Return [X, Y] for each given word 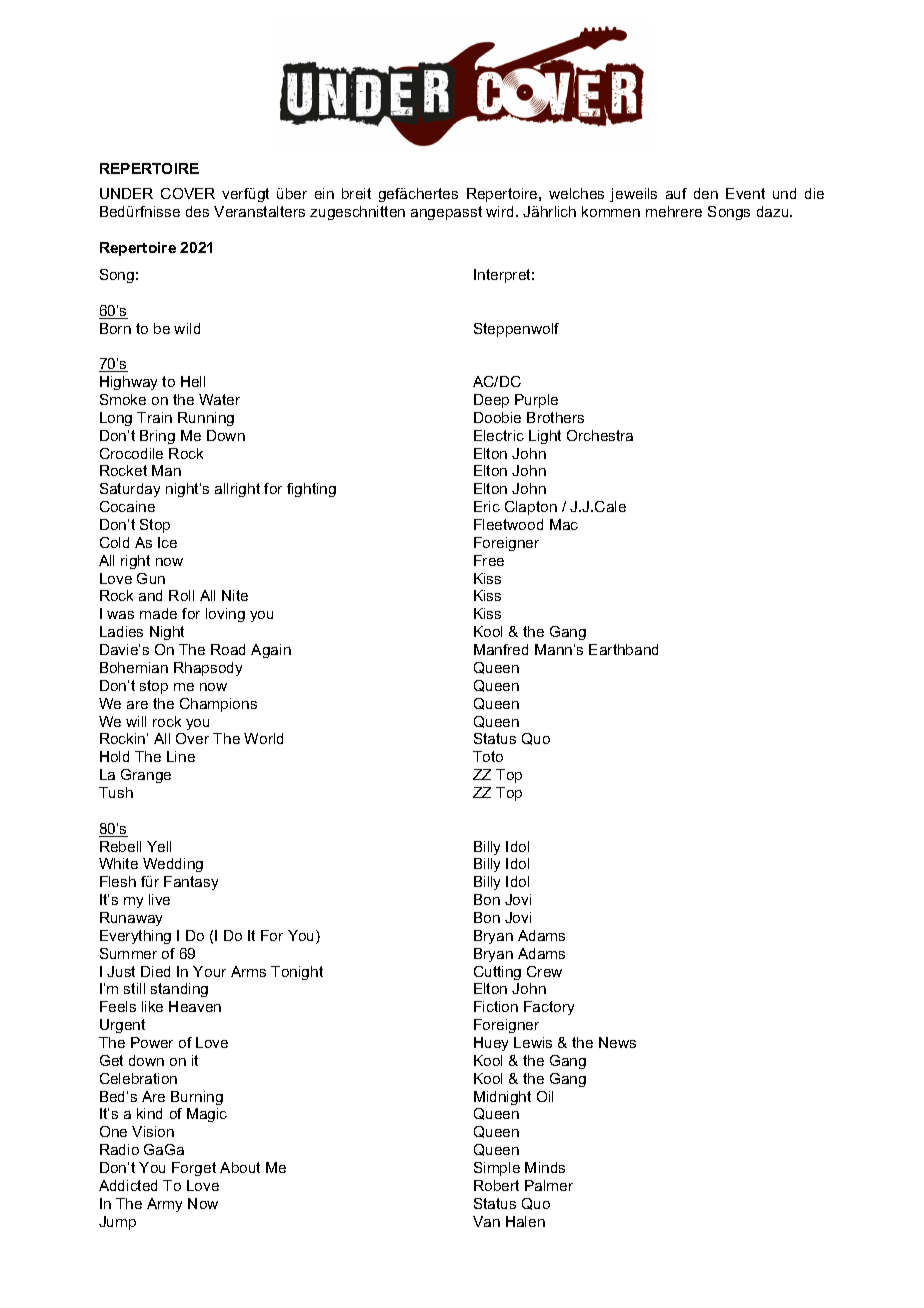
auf [676, 193]
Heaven [195, 1006]
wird [499, 211]
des [197, 211]
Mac [564, 524]
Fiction [496, 1006]
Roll [181, 595]
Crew [544, 971]
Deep [491, 401]
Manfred [501, 649]
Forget [194, 1169]
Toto [488, 756]
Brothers [555, 417]
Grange [146, 776]
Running [206, 419]
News [617, 1042]
